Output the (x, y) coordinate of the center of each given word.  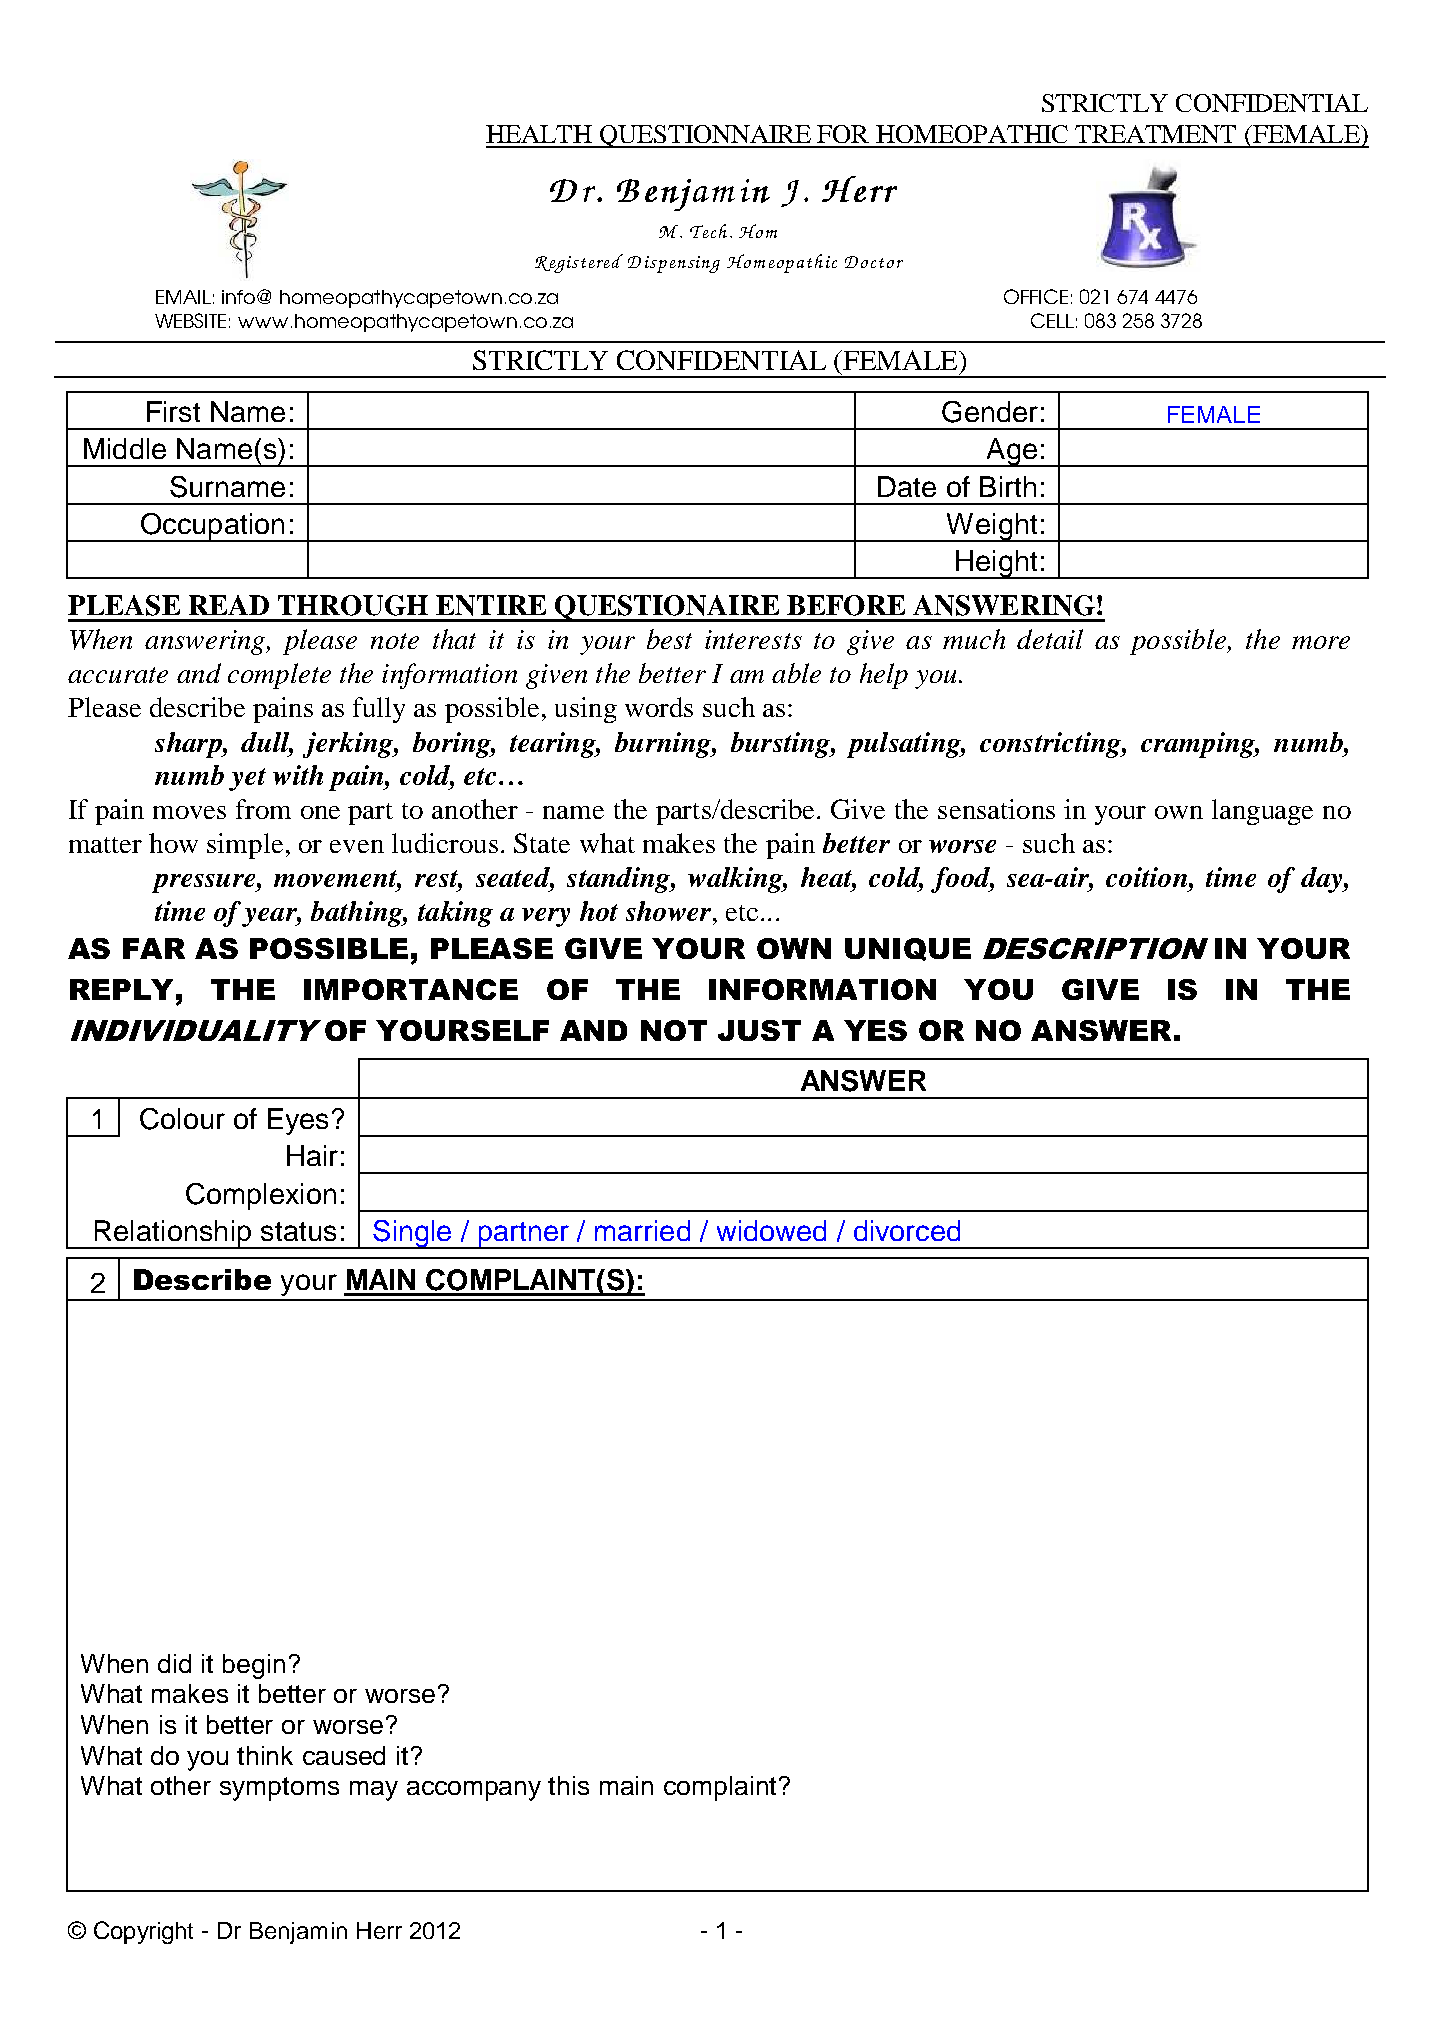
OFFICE (1036, 296)
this (568, 1785)
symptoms (279, 1789)
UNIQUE (908, 949)
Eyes (298, 1121)
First (173, 411)
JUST (759, 1030)
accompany (474, 1791)
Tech (708, 231)
